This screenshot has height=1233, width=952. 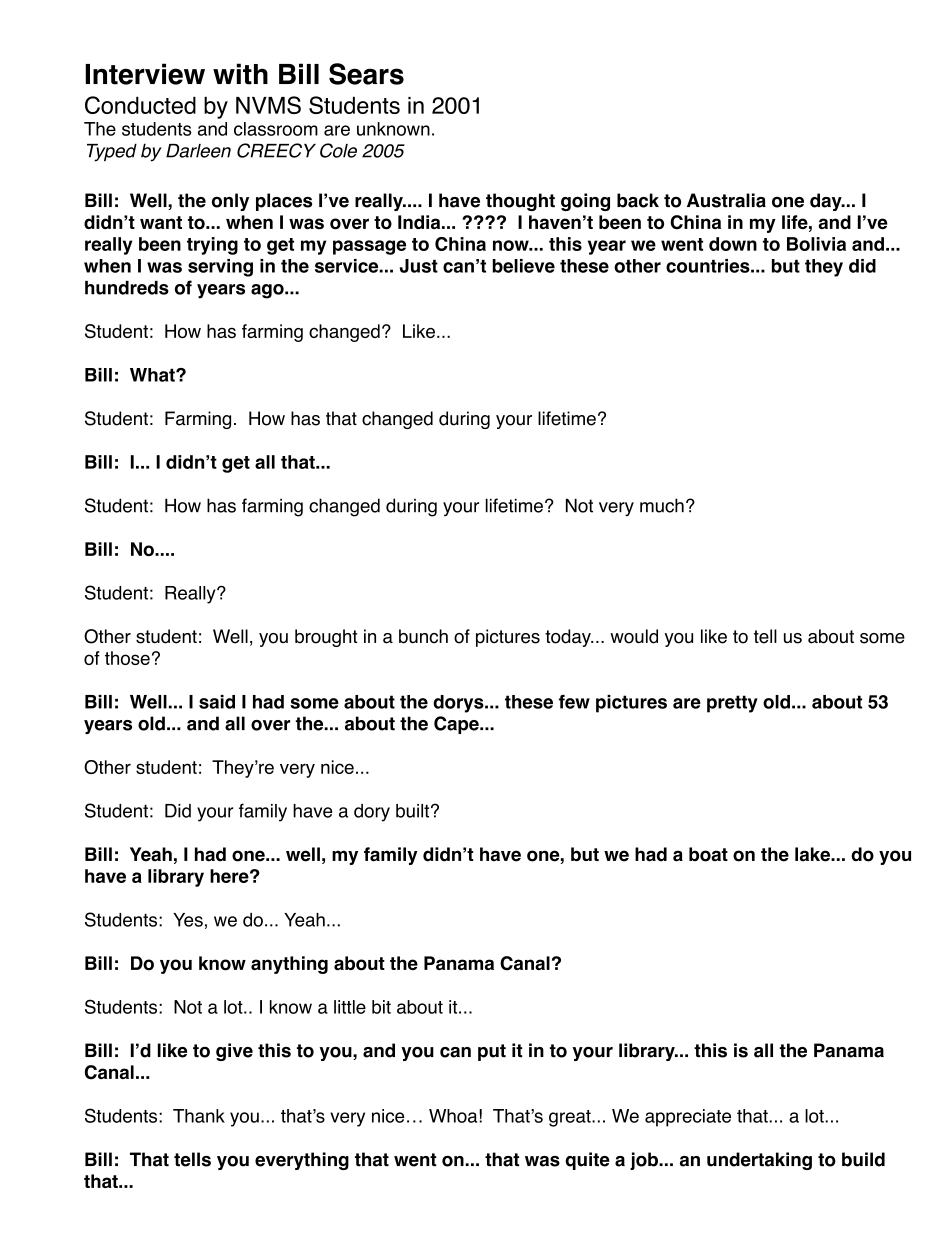 I want to click on thought, so click(x=520, y=202).
